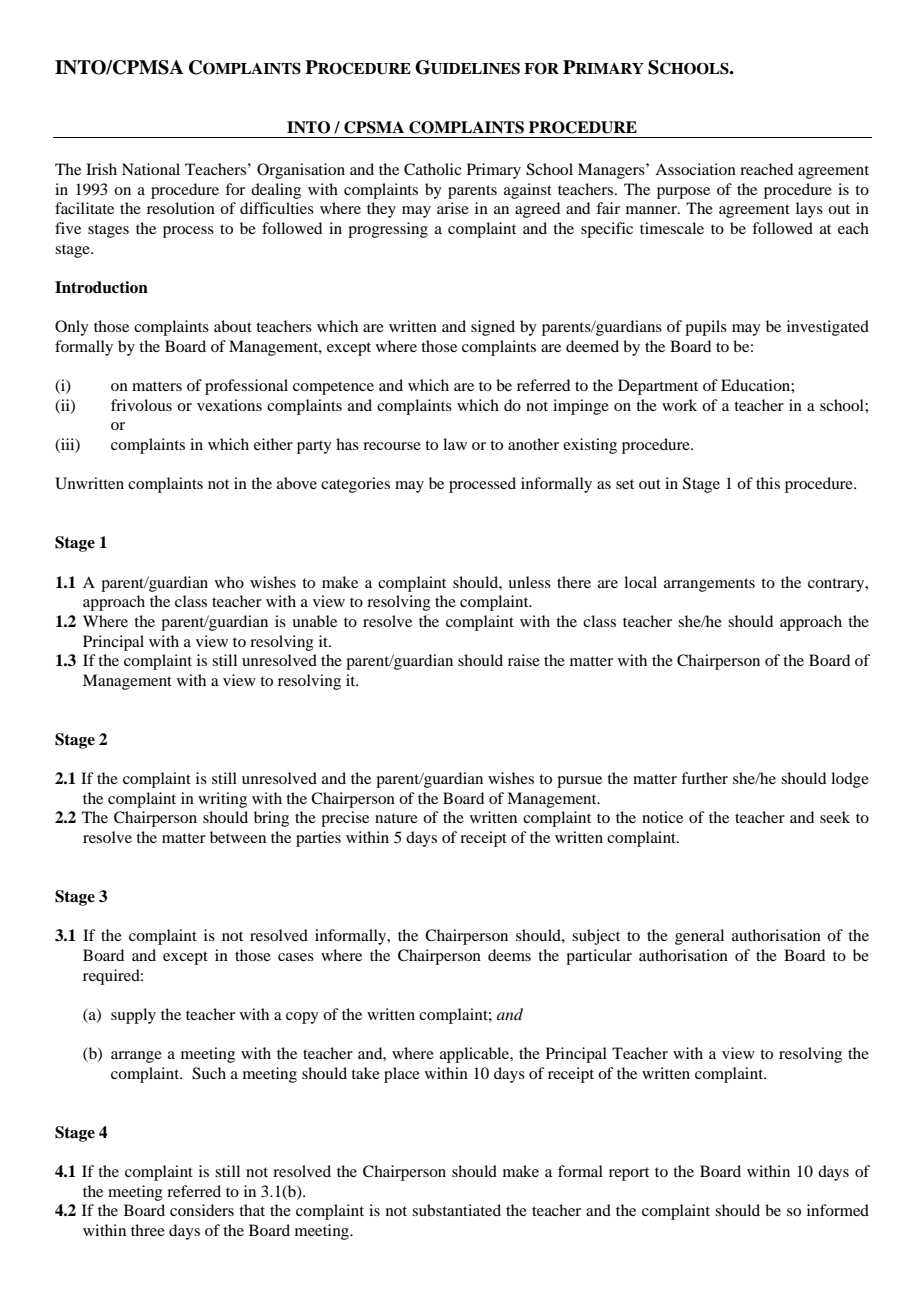 The height and width of the screenshot is (1308, 924). Describe the element at coordinates (202, 1210) in the screenshot. I see `considers` at that location.
